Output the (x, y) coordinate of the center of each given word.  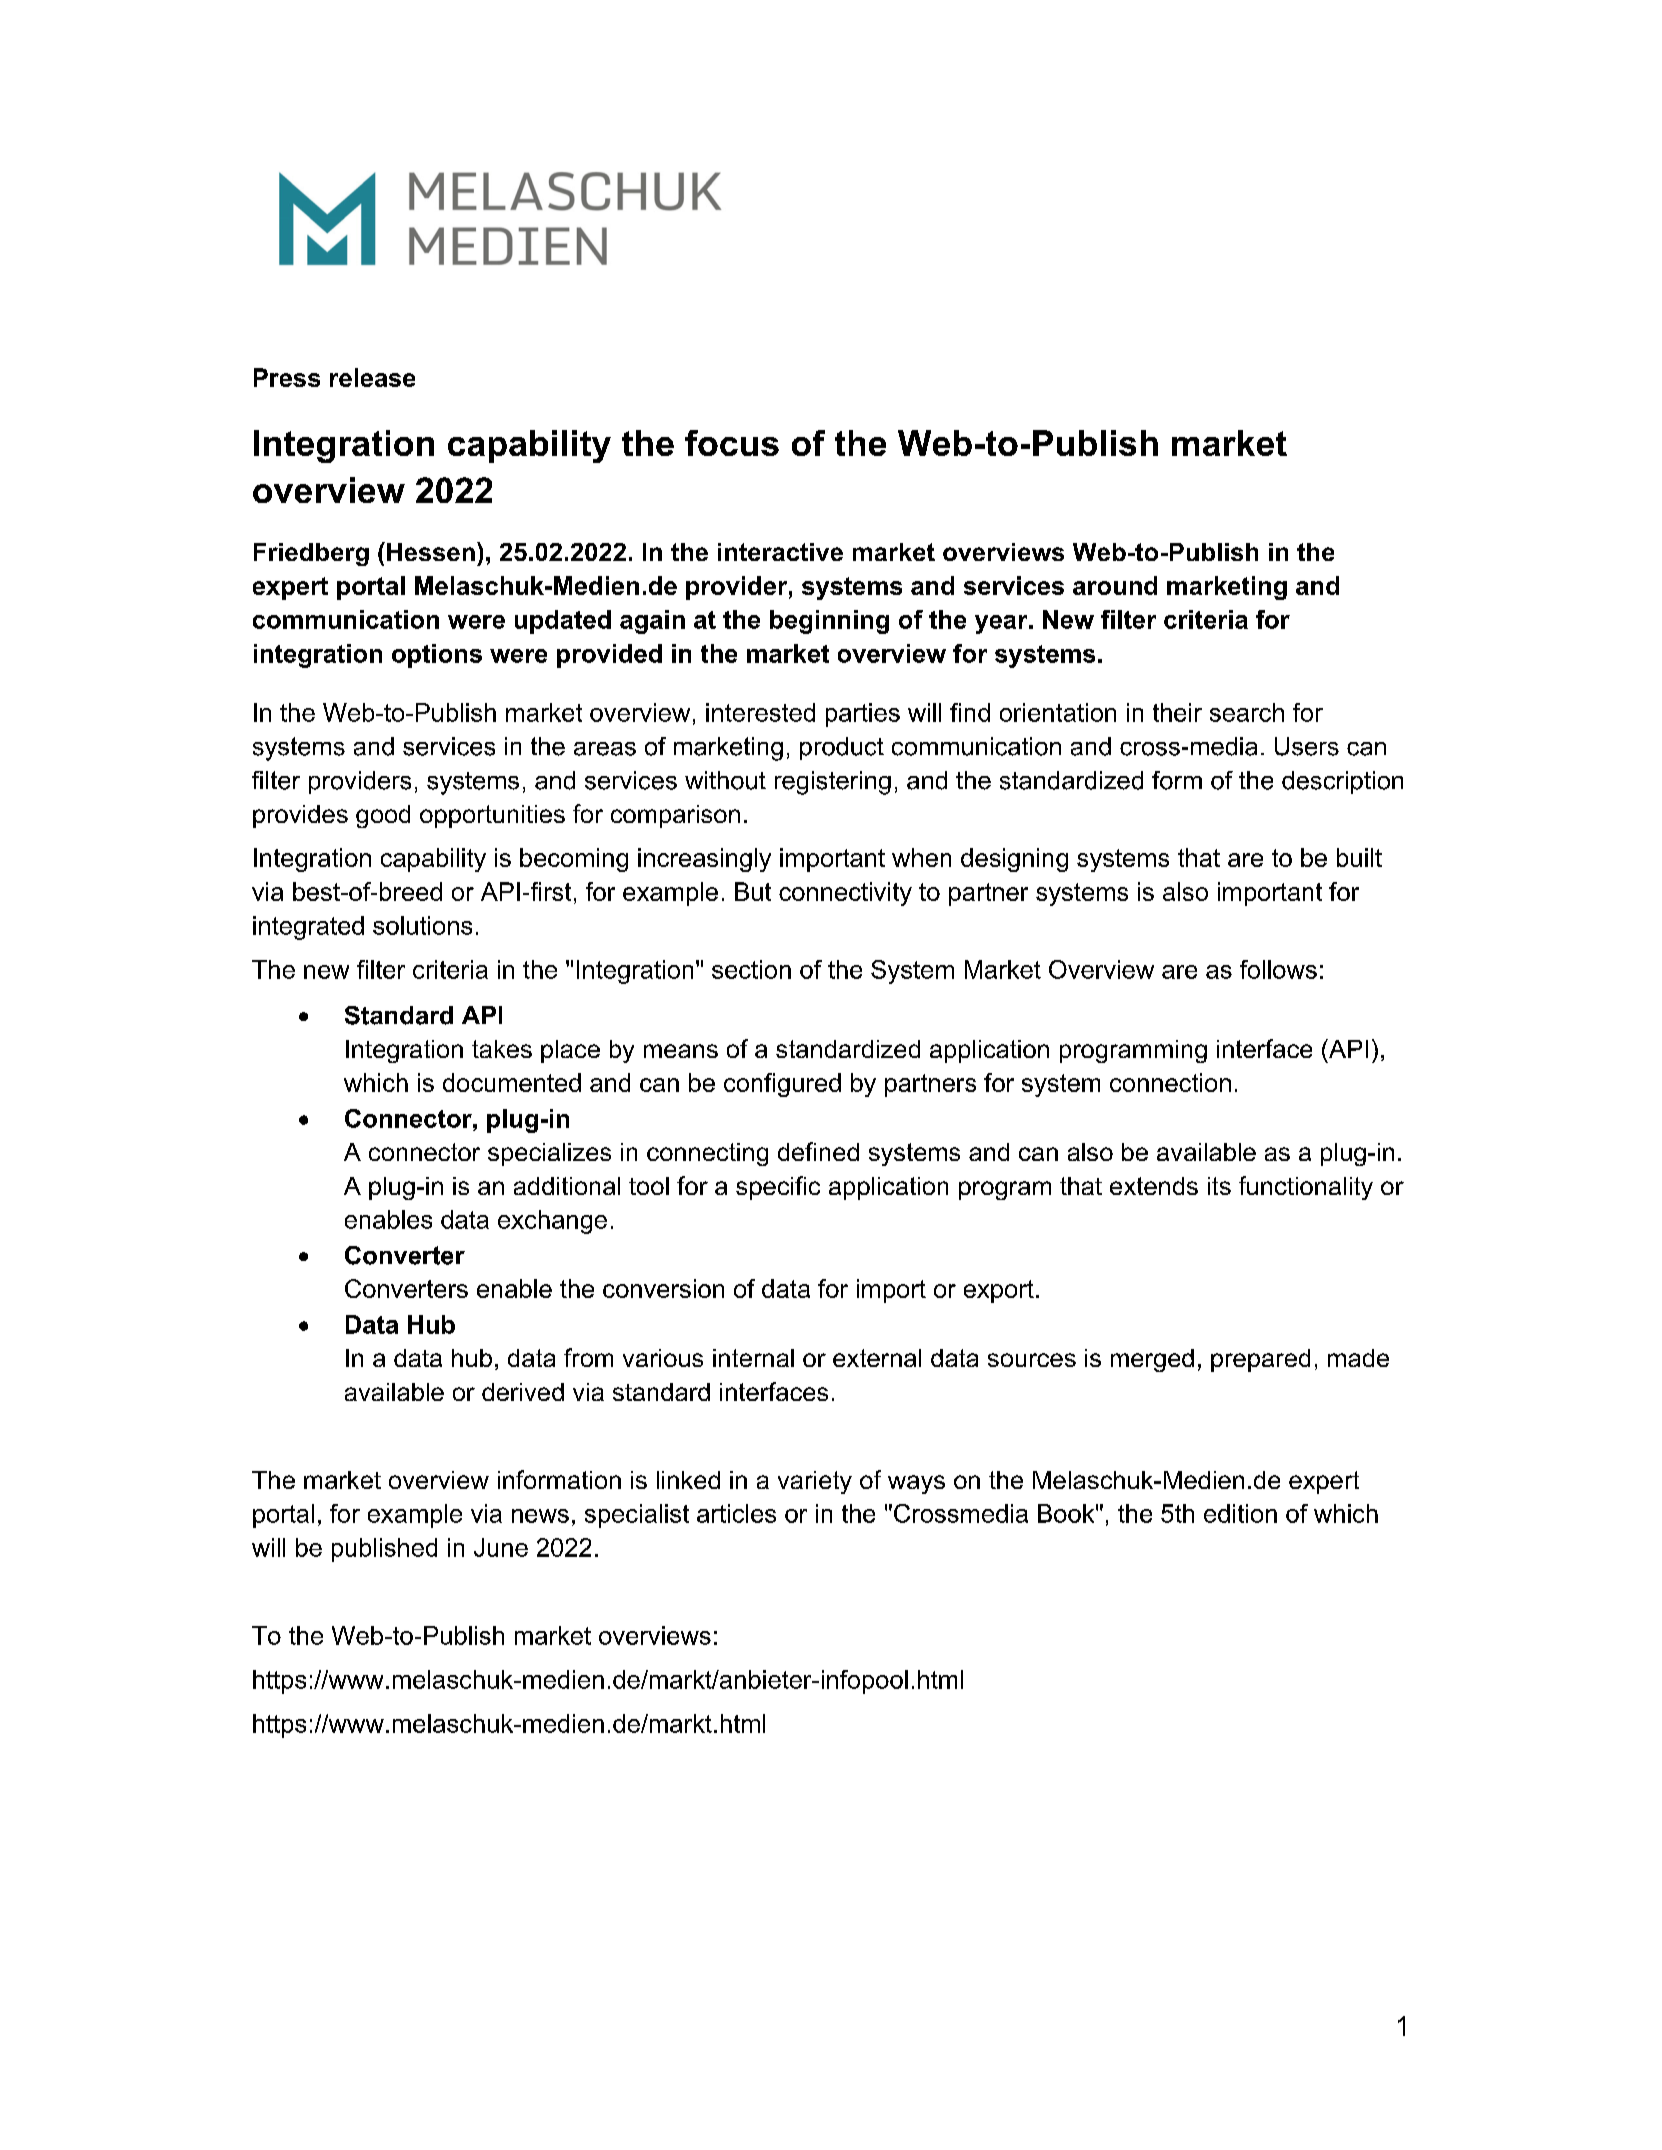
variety (815, 1482)
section (751, 969)
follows (1278, 969)
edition (1240, 1513)
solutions (422, 925)
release (372, 377)
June (501, 1547)
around (1115, 585)
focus (732, 443)
